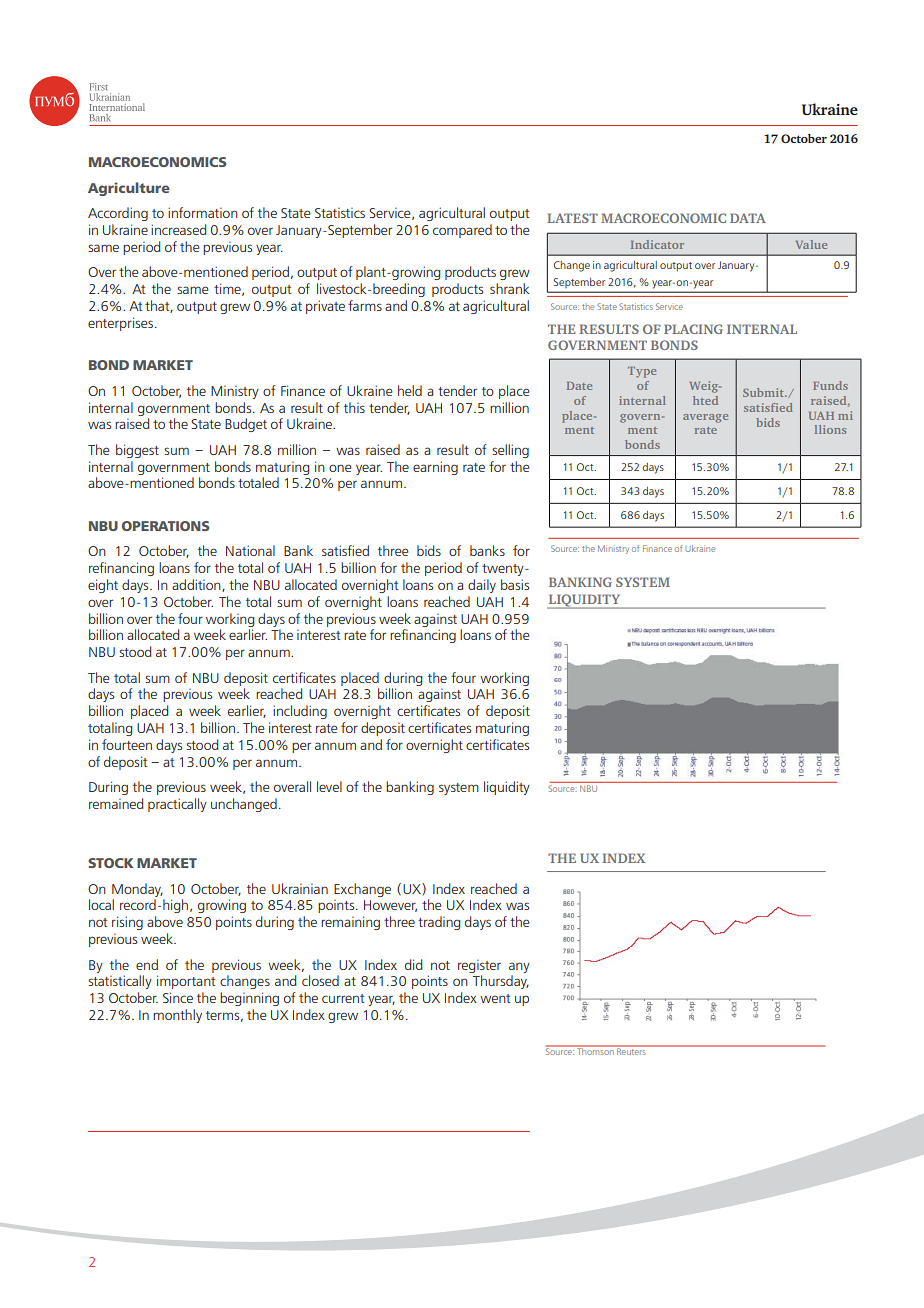  Describe the element at coordinates (462, 231) in the screenshot. I see `compared` at that location.
